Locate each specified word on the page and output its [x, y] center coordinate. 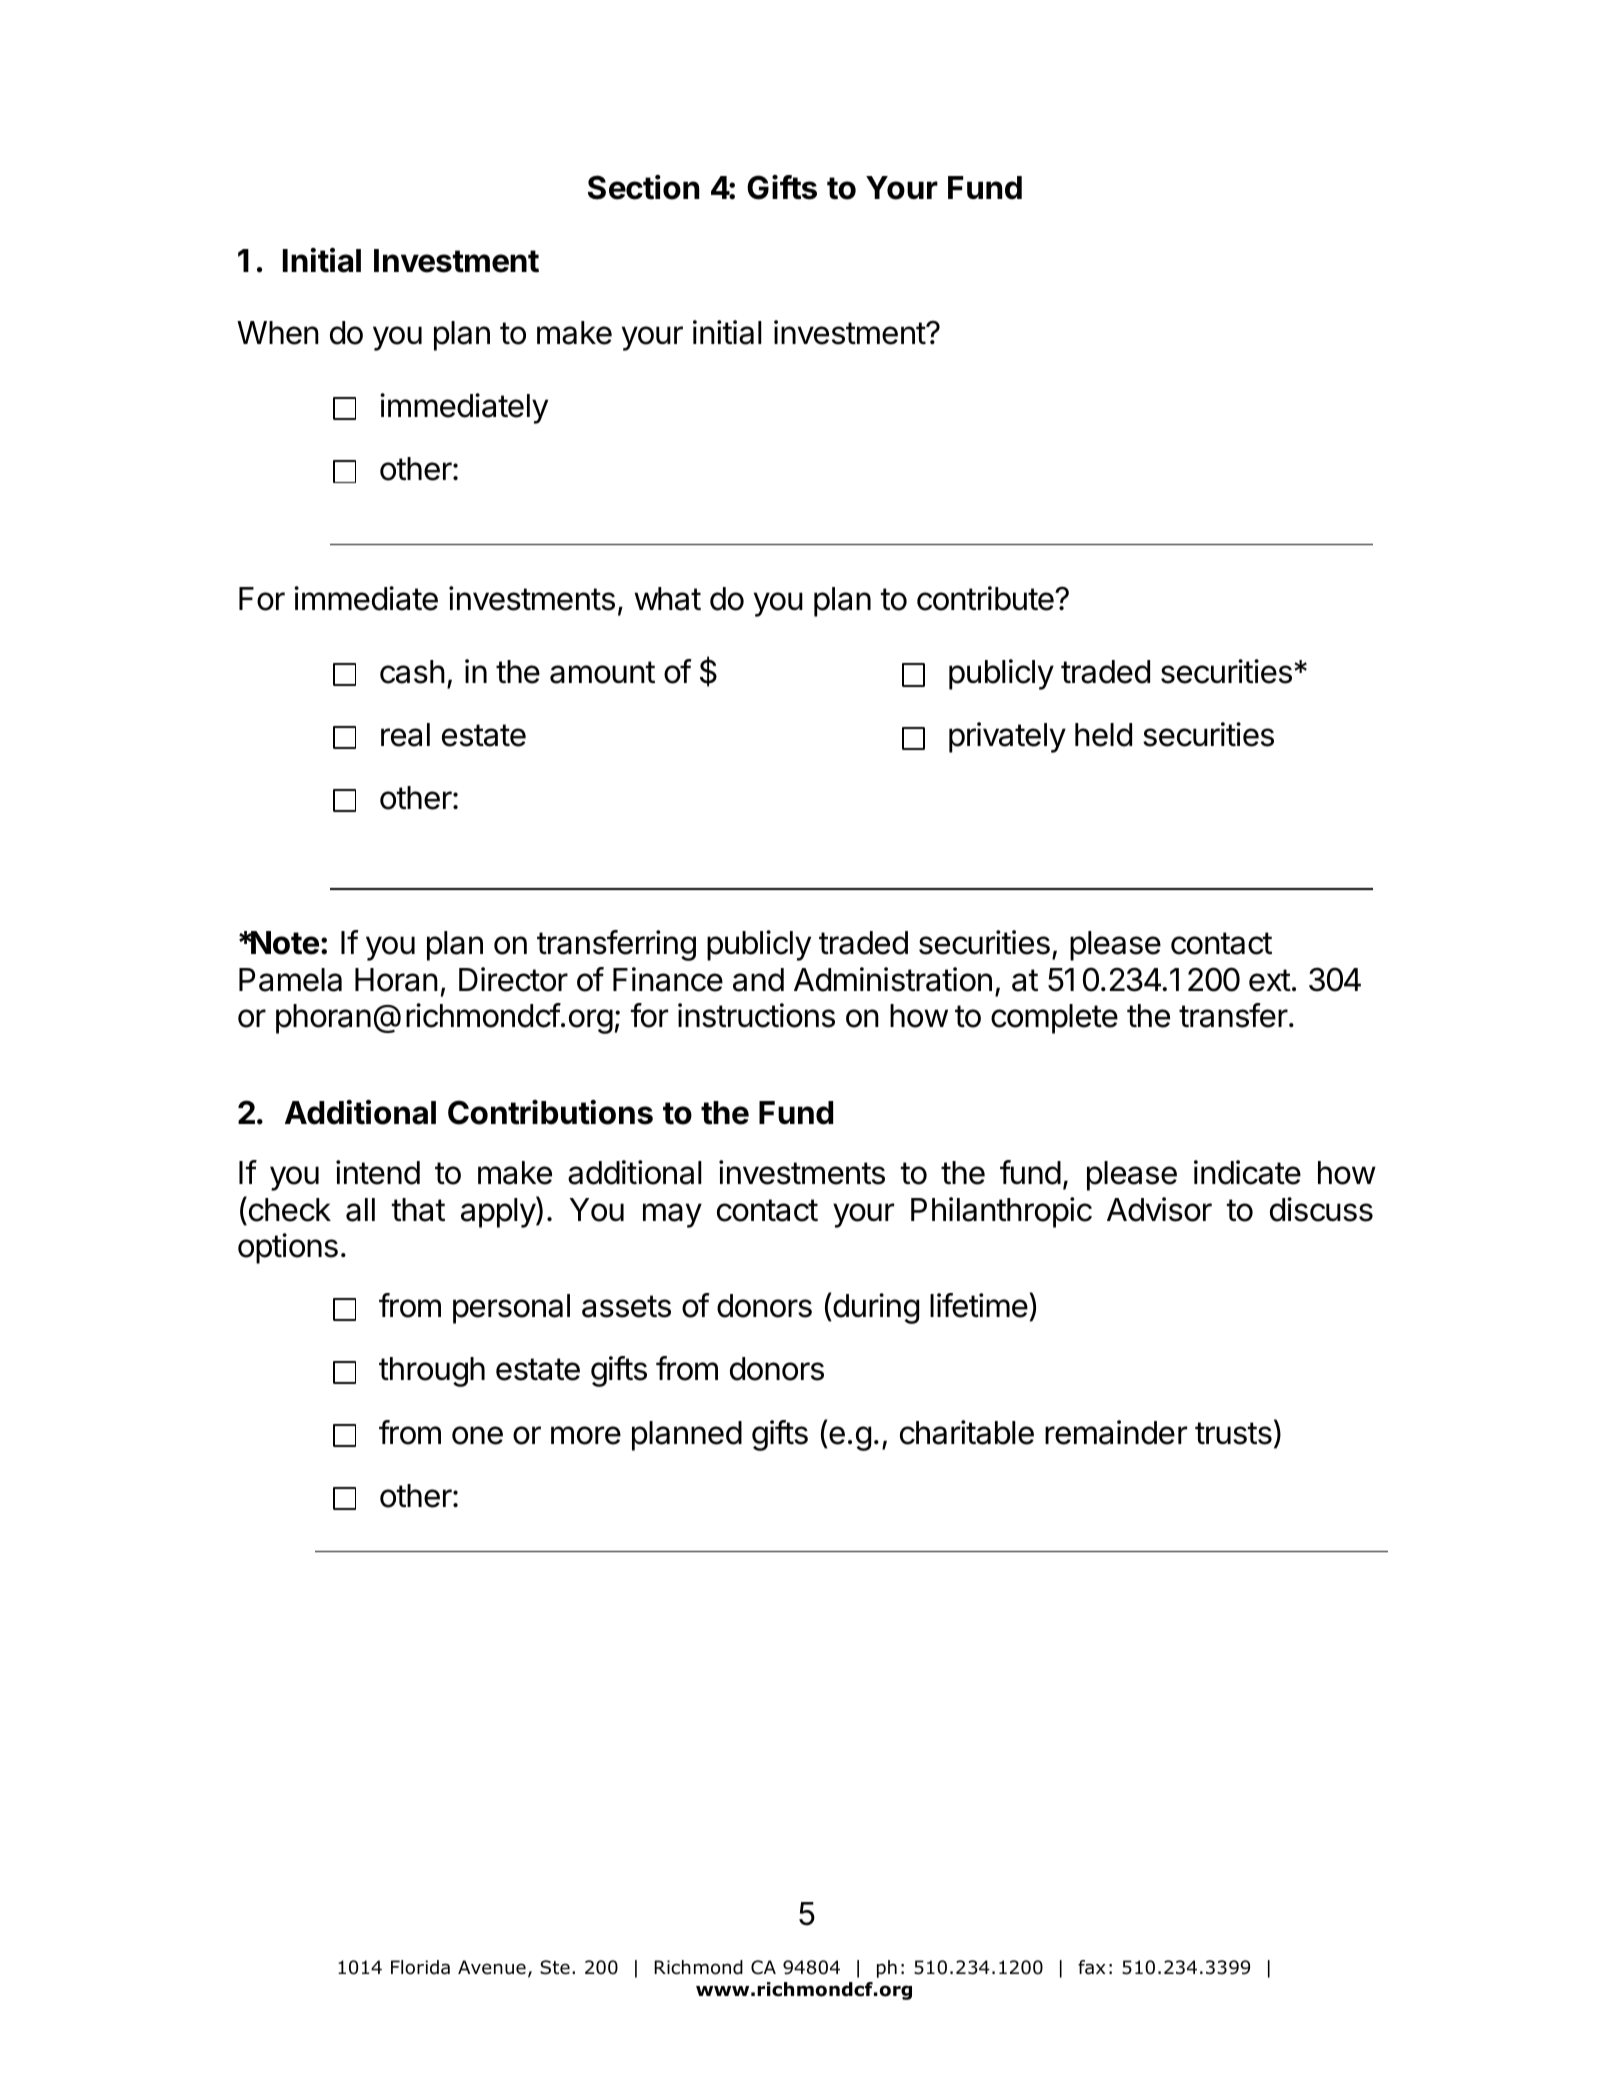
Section [643, 187]
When [278, 333]
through [432, 1372]
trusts [1233, 1433]
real [405, 735]
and [758, 980]
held [1103, 735]
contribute [986, 598]
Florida [420, 1967]
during [876, 1308]
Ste [555, 1967]
